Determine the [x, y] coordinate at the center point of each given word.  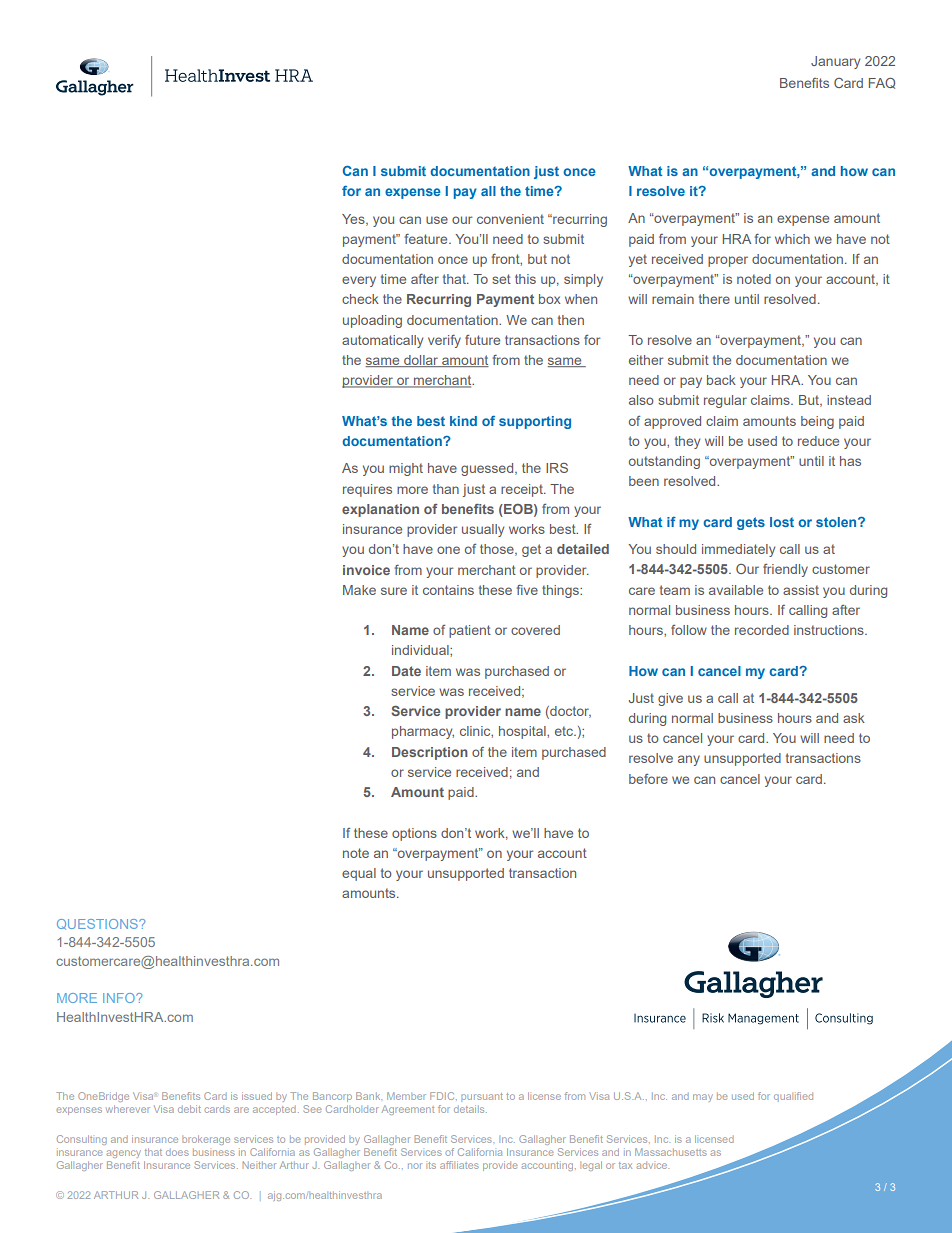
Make [359, 590]
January [835, 62]
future [482, 340]
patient [470, 631]
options [414, 834]
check [360, 299]
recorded [762, 630]
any [689, 760]
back [721, 380]
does [177, 1152]
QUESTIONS [98, 924]
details [470, 1109]
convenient [510, 219]
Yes [354, 220]
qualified [793, 1097]
